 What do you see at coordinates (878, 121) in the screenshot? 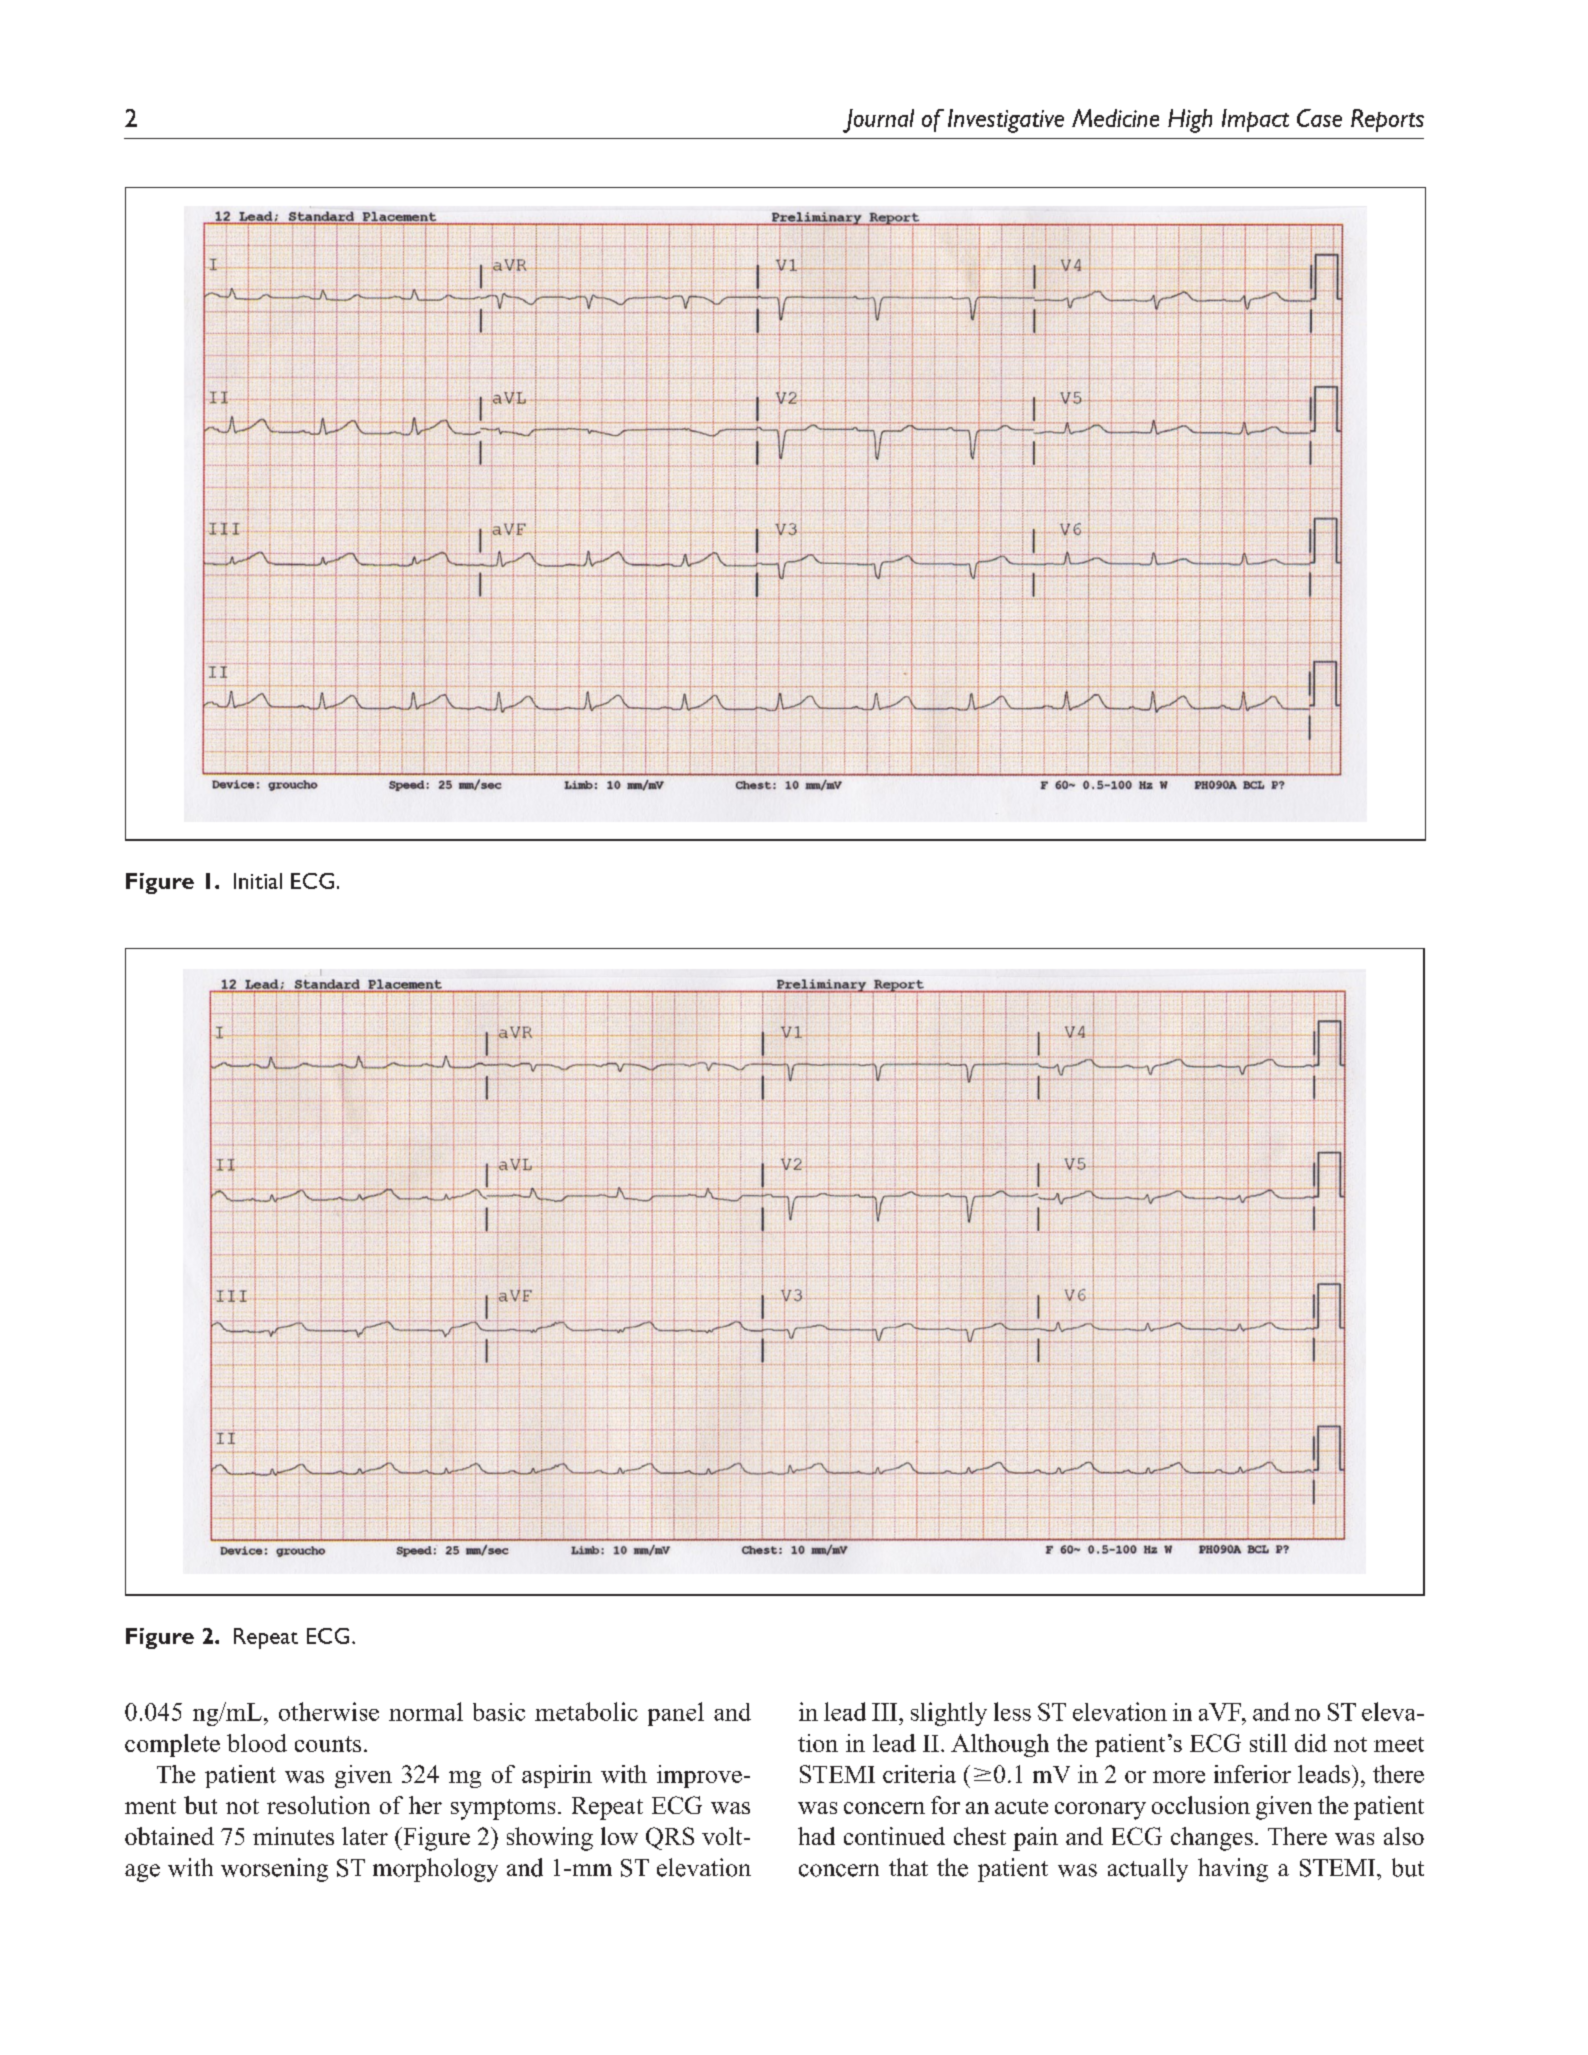
I see `Journal` at bounding box center [878, 121].
